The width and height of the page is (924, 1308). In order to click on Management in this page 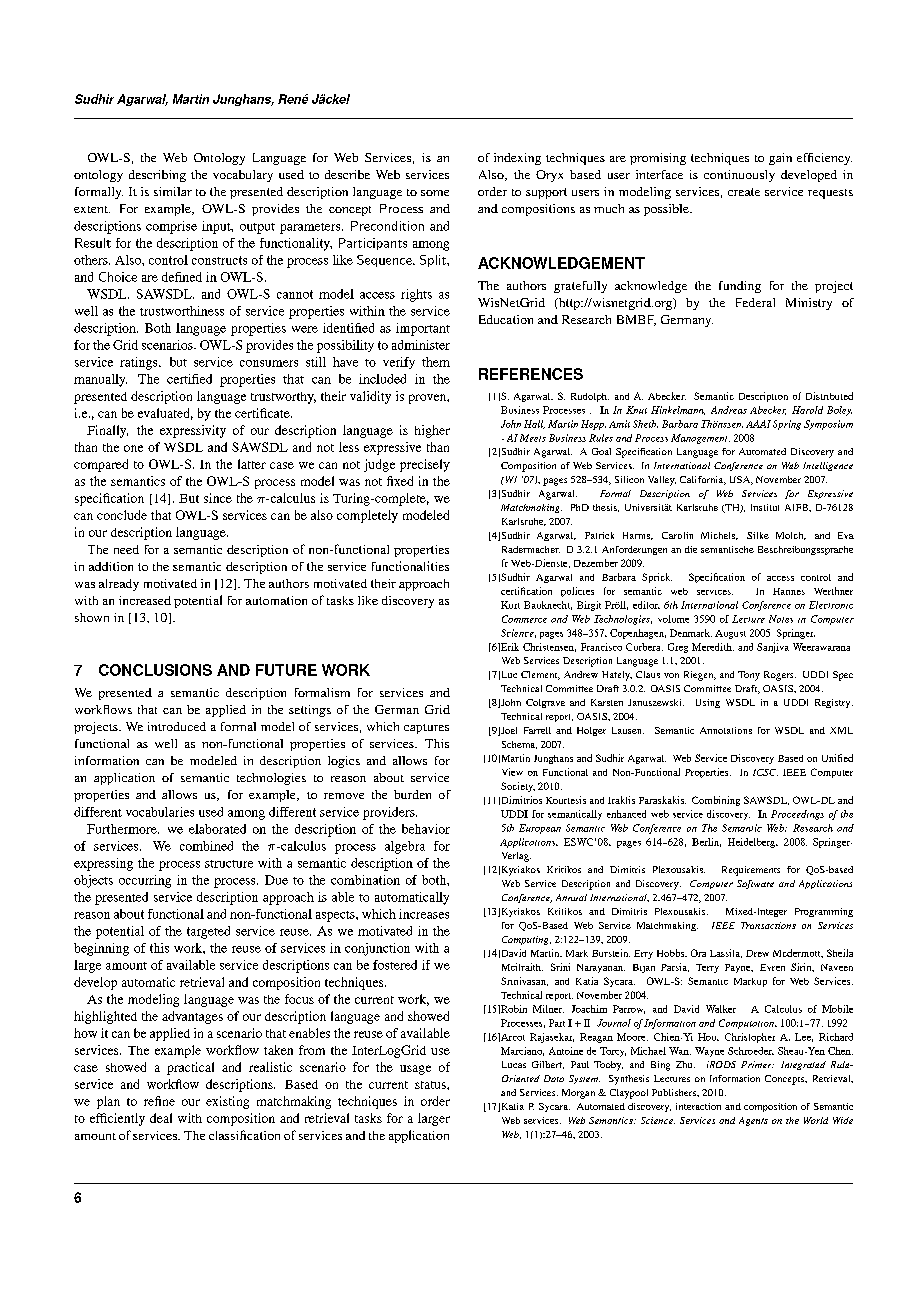, I will do `click(700, 439)`.
